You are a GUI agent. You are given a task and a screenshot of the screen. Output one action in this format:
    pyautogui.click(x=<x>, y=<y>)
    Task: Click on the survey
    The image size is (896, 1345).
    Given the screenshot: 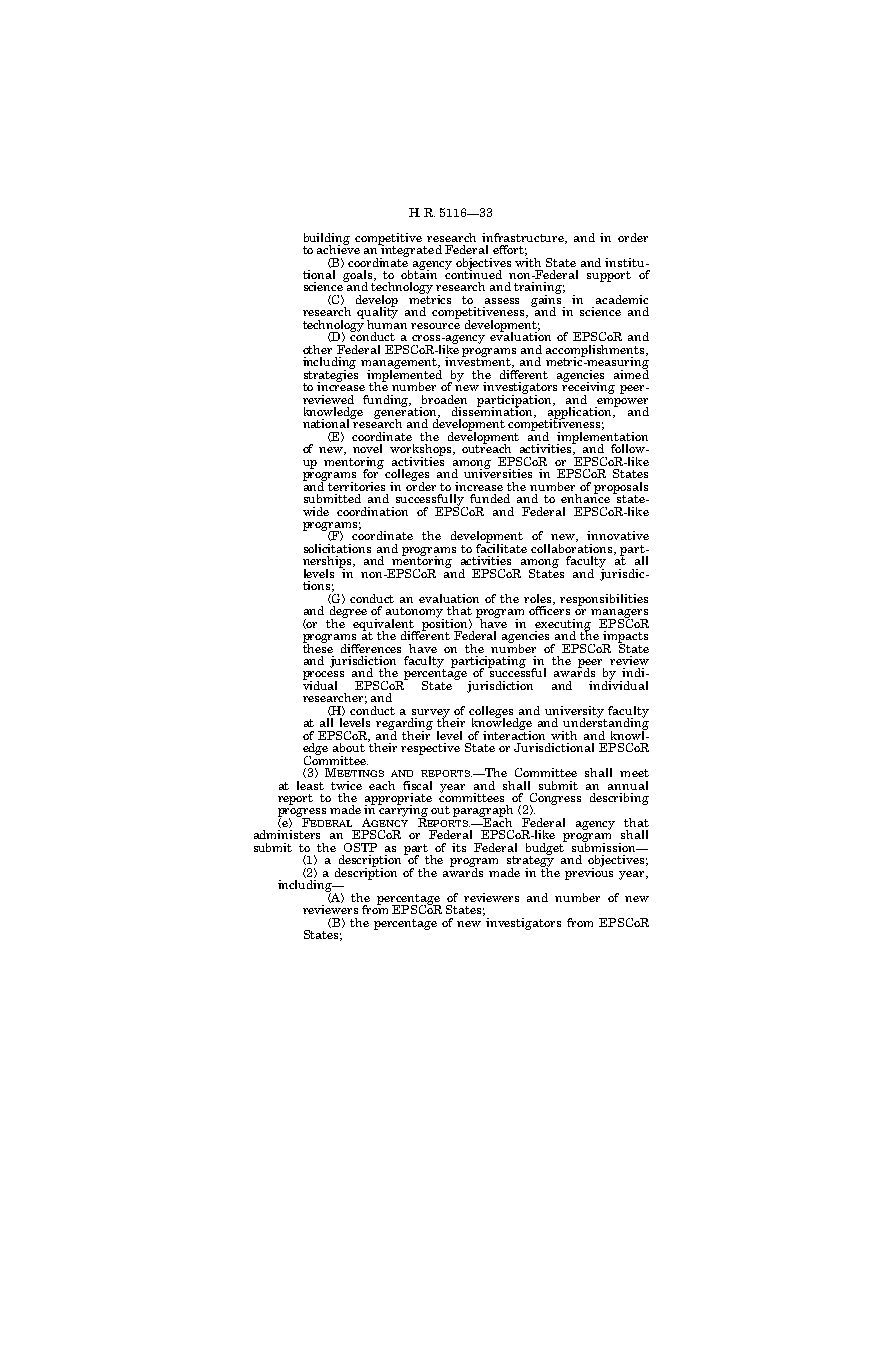 What is the action you would take?
    pyautogui.click(x=430, y=714)
